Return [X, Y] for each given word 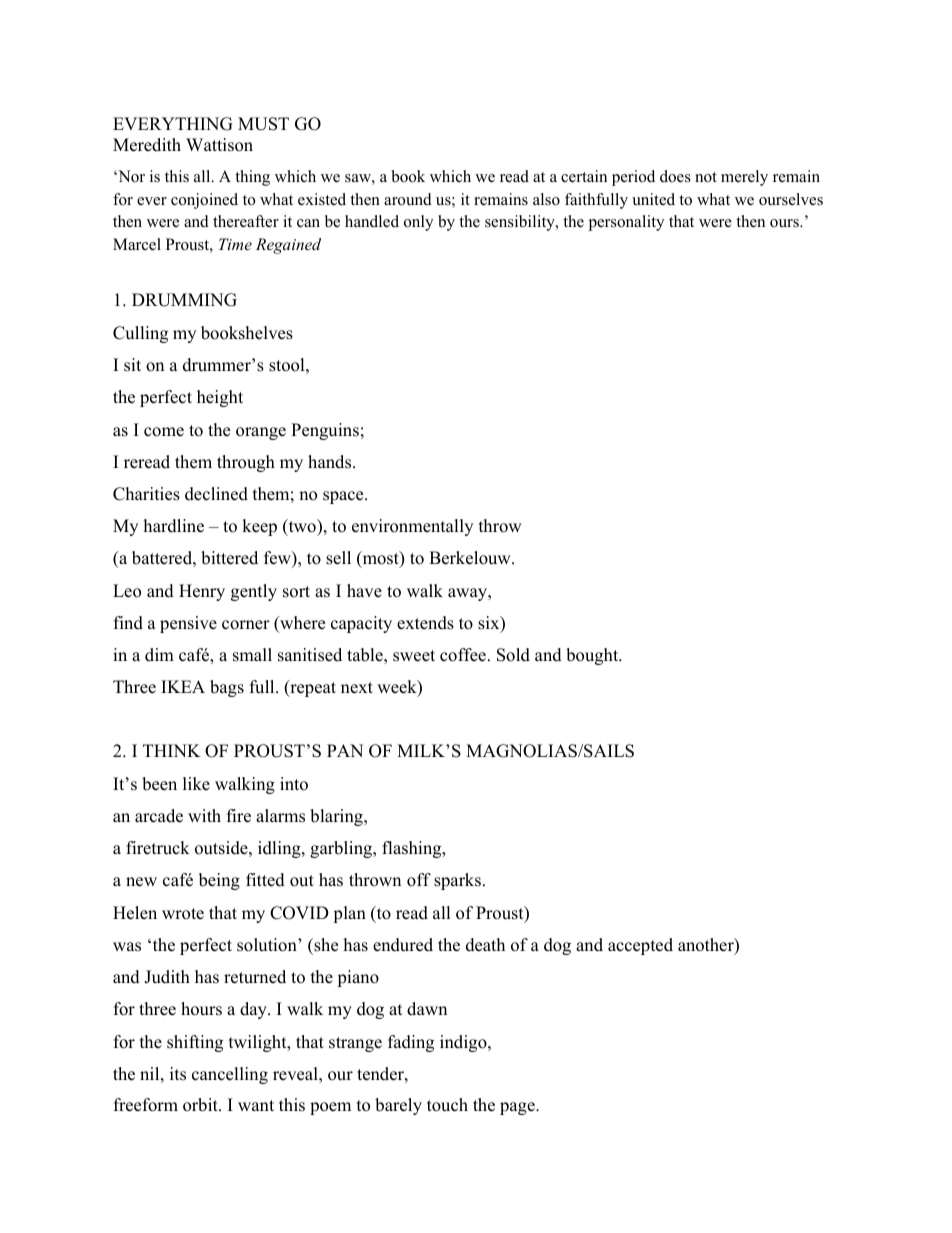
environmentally [412, 527]
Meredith [147, 145]
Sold [513, 655]
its [178, 1074]
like [196, 784]
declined [216, 494]
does [675, 176]
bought [593, 656]
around [408, 199]
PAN [345, 750]
